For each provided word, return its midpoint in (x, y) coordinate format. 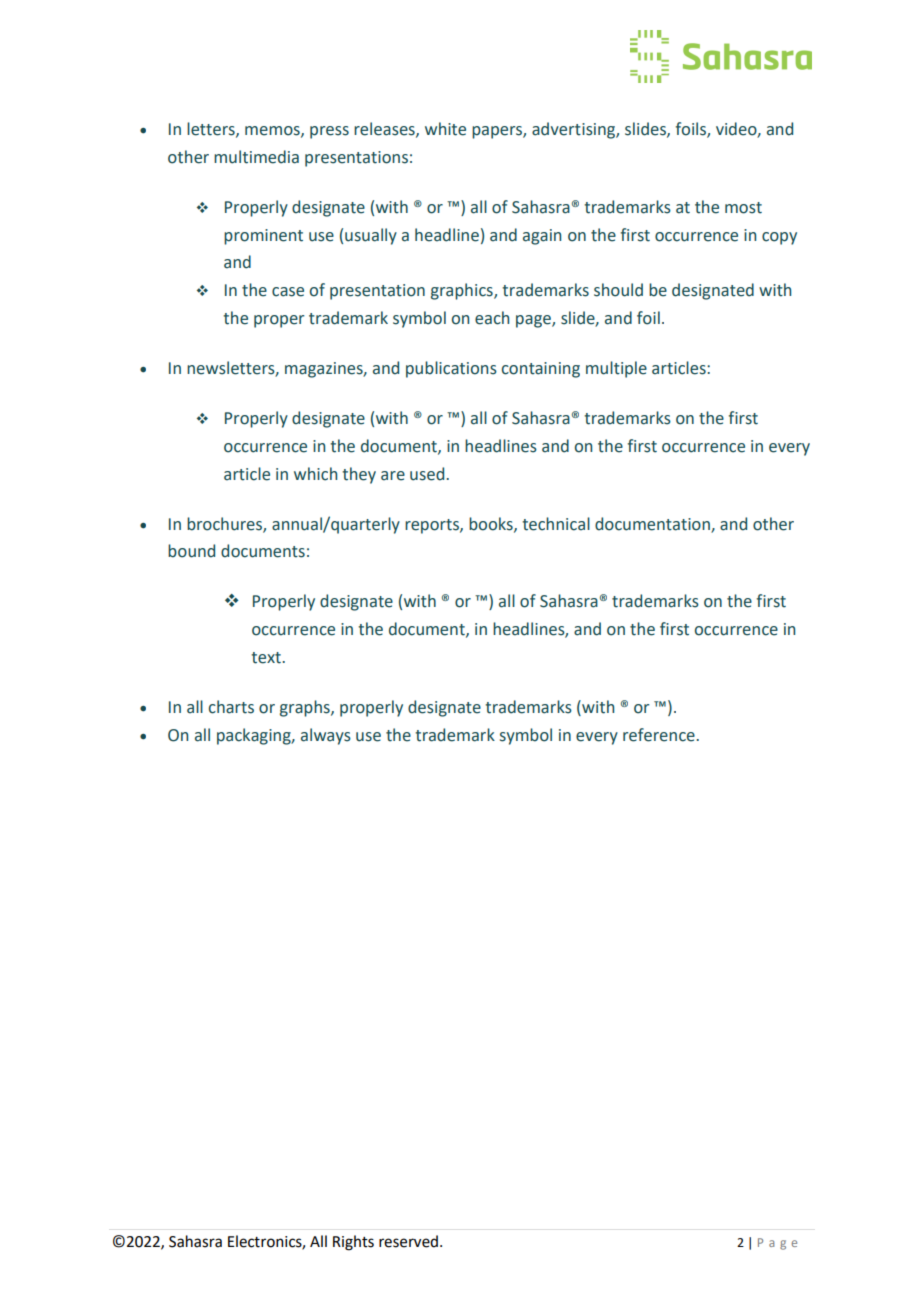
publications (451, 369)
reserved (408, 1241)
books (492, 524)
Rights (353, 1243)
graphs (306, 708)
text (267, 658)
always (326, 736)
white (445, 129)
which (315, 474)
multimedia (256, 157)
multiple (616, 369)
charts (231, 707)
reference (660, 735)
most (743, 208)
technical (556, 524)
